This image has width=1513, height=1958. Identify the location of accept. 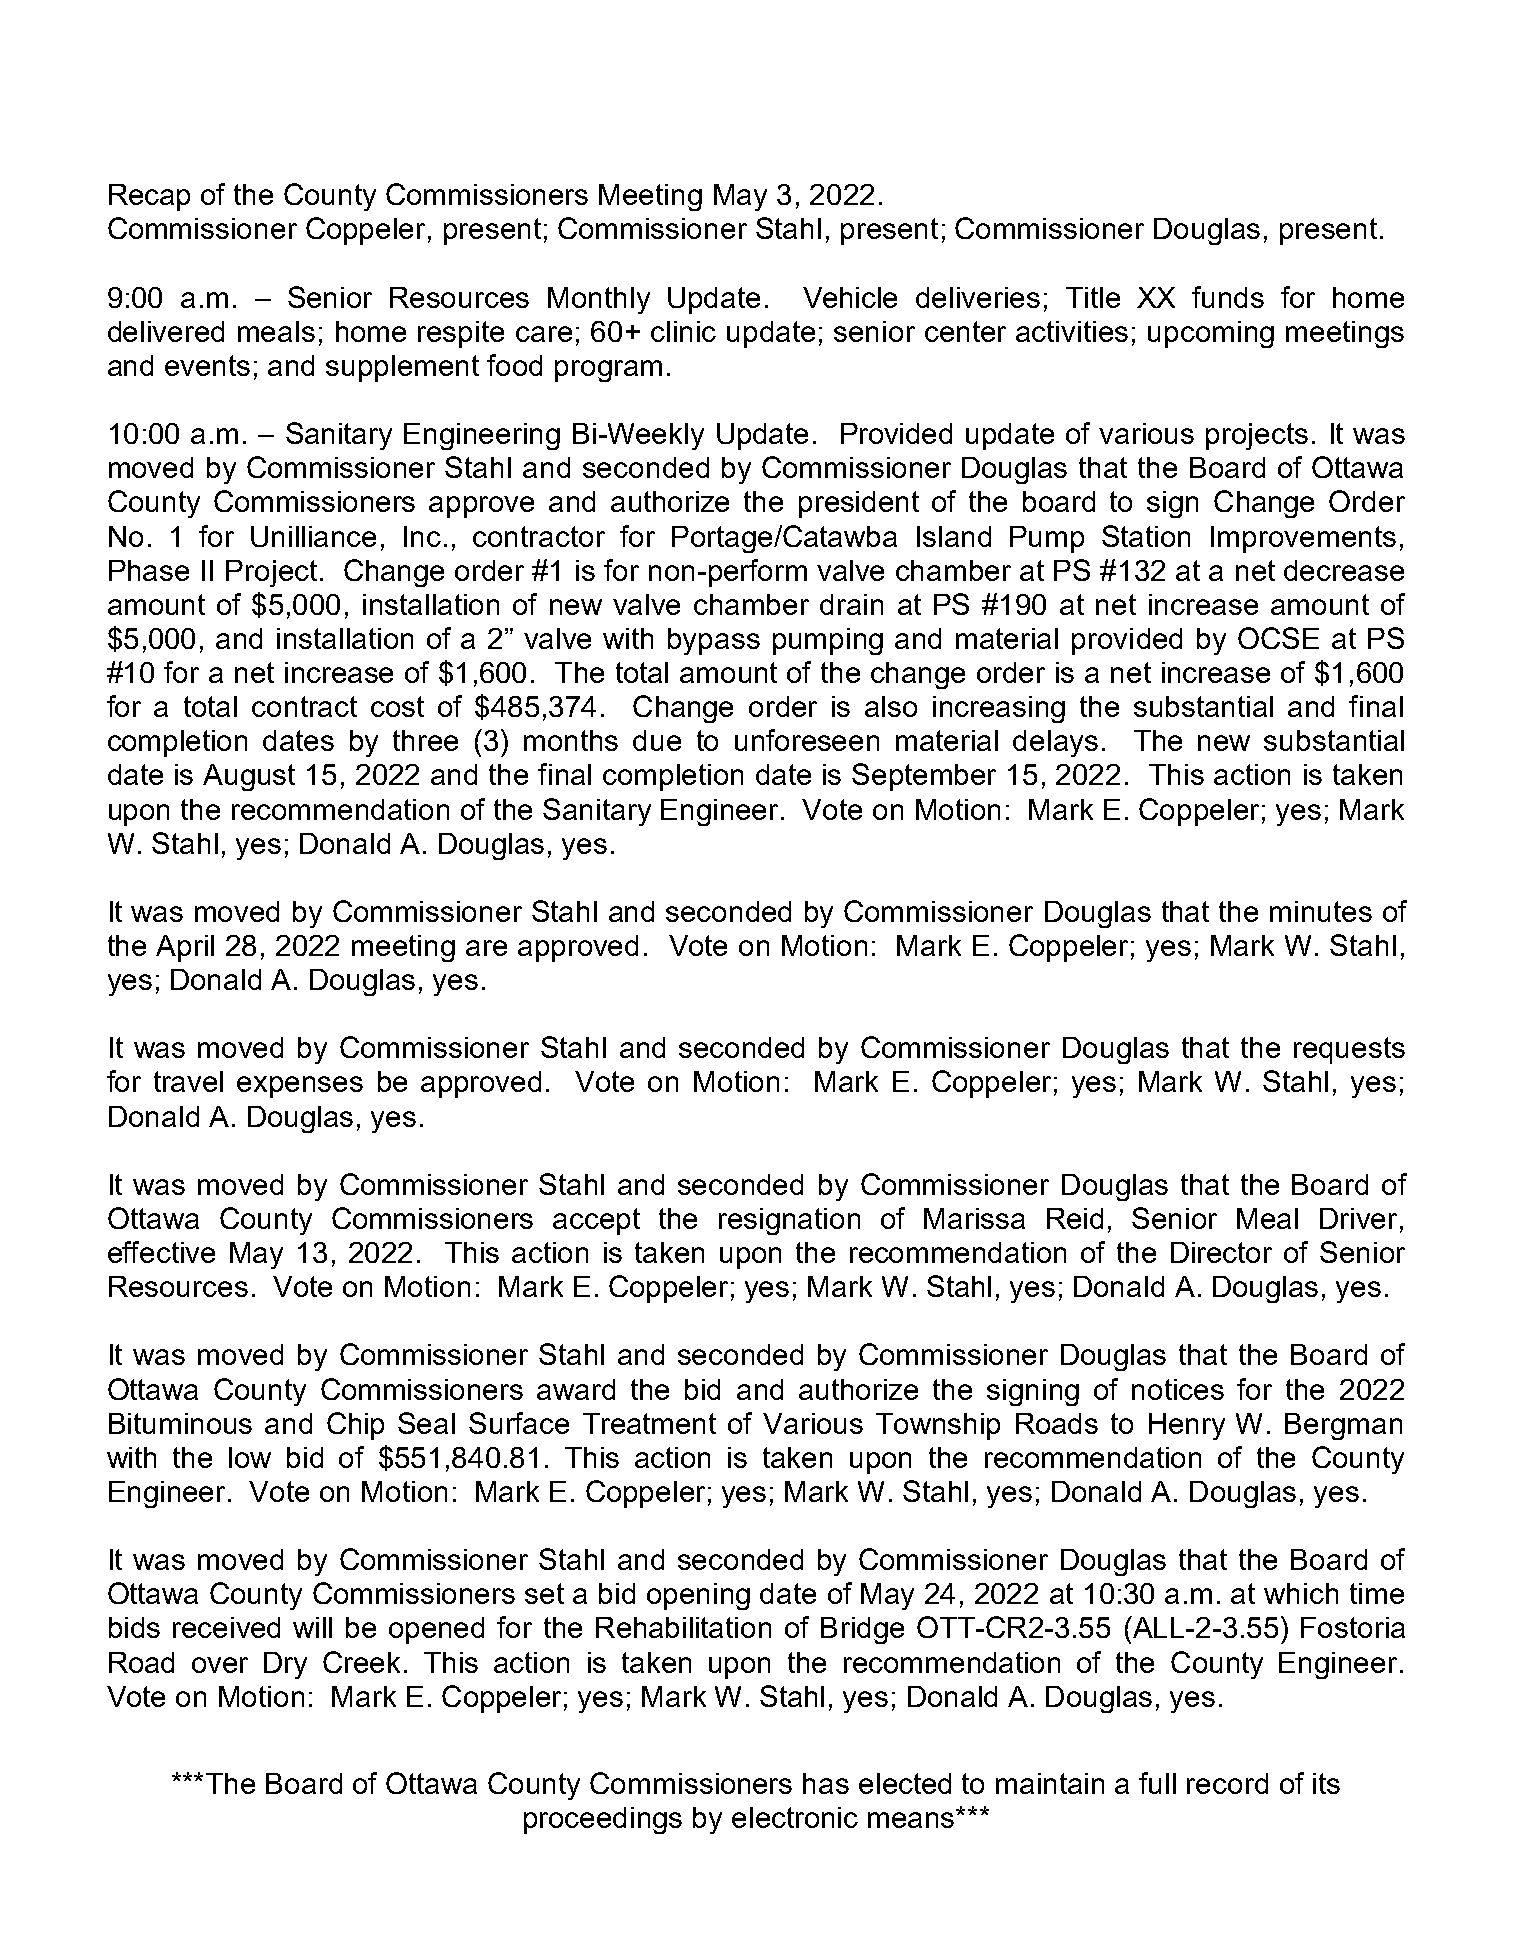
(596, 1221).
